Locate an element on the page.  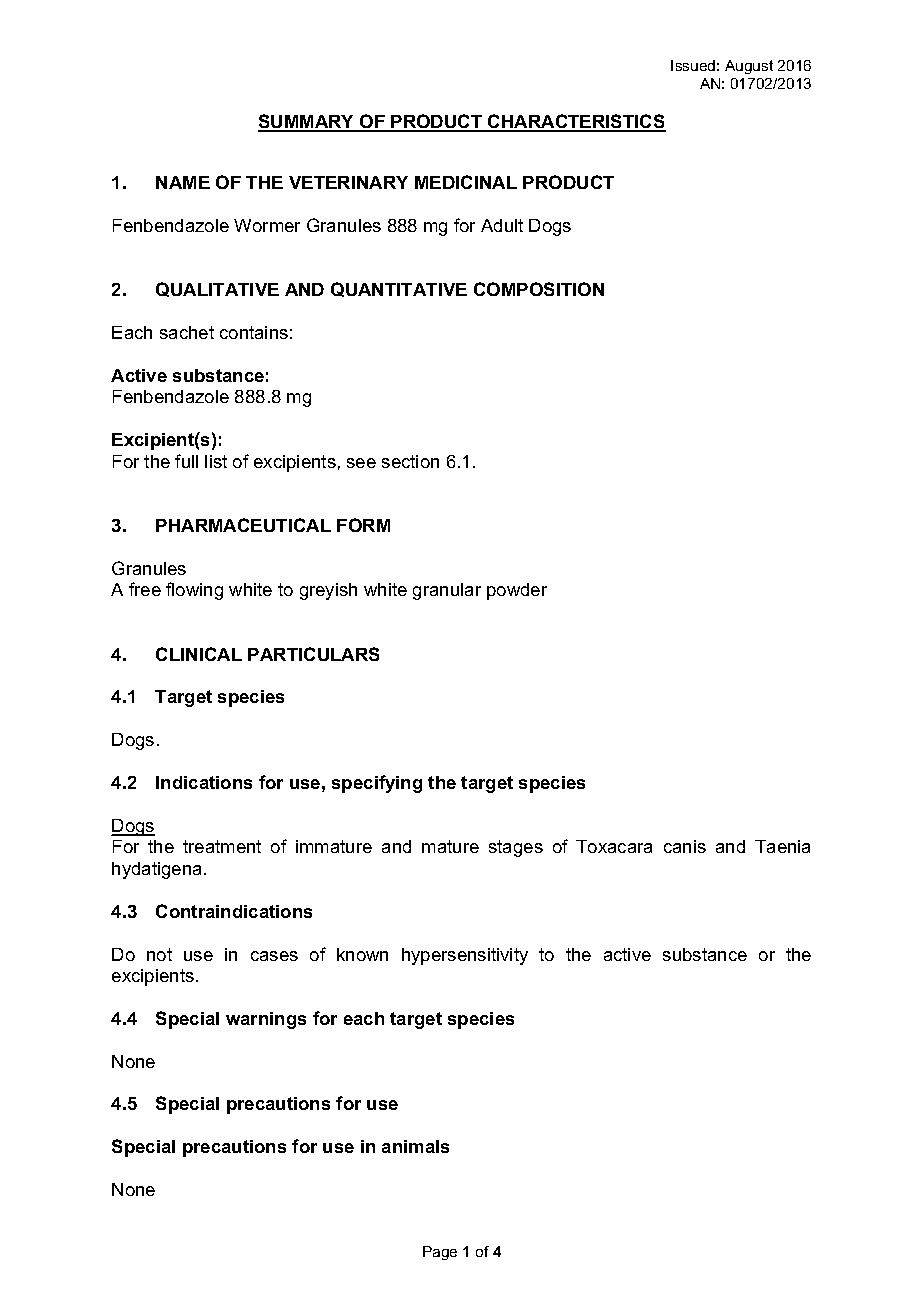
August is located at coordinates (749, 67).
